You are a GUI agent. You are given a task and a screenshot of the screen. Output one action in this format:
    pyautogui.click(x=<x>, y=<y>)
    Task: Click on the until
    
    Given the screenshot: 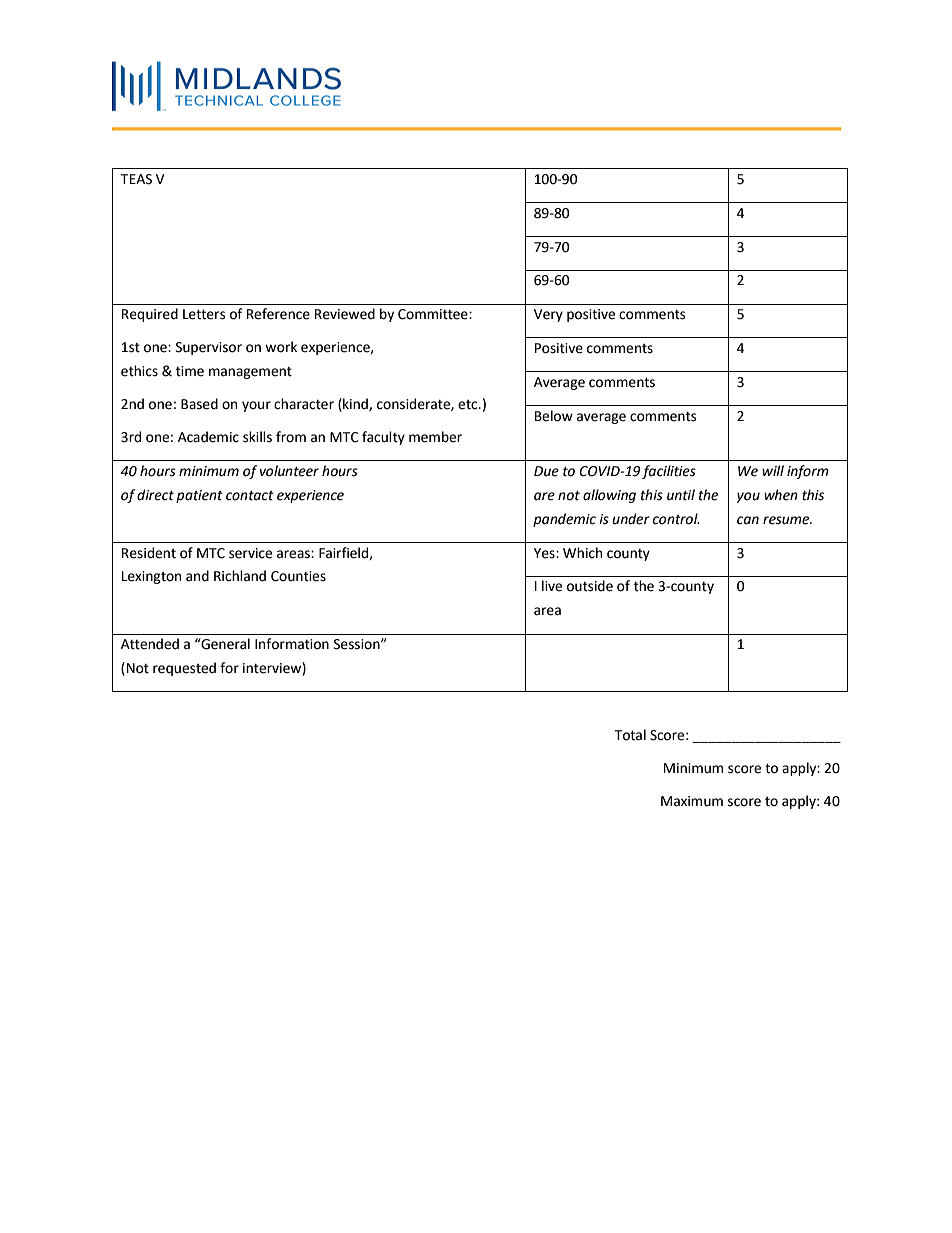 What is the action you would take?
    pyautogui.click(x=681, y=495)
